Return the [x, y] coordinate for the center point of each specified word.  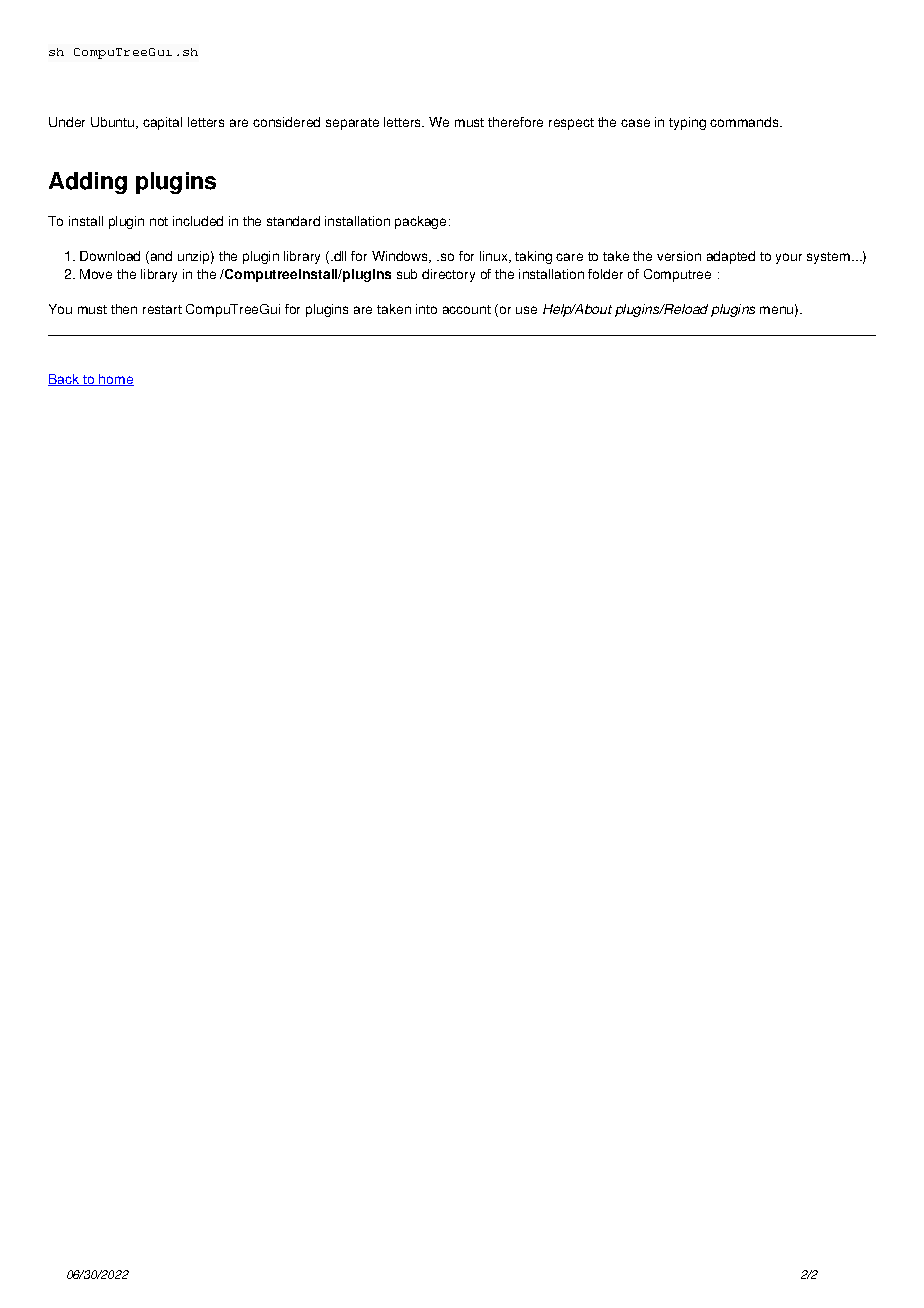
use [526, 310]
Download [110, 256]
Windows [401, 257]
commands [745, 122]
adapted [731, 257]
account [467, 309]
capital [162, 123]
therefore [515, 122]
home [115, 380]
